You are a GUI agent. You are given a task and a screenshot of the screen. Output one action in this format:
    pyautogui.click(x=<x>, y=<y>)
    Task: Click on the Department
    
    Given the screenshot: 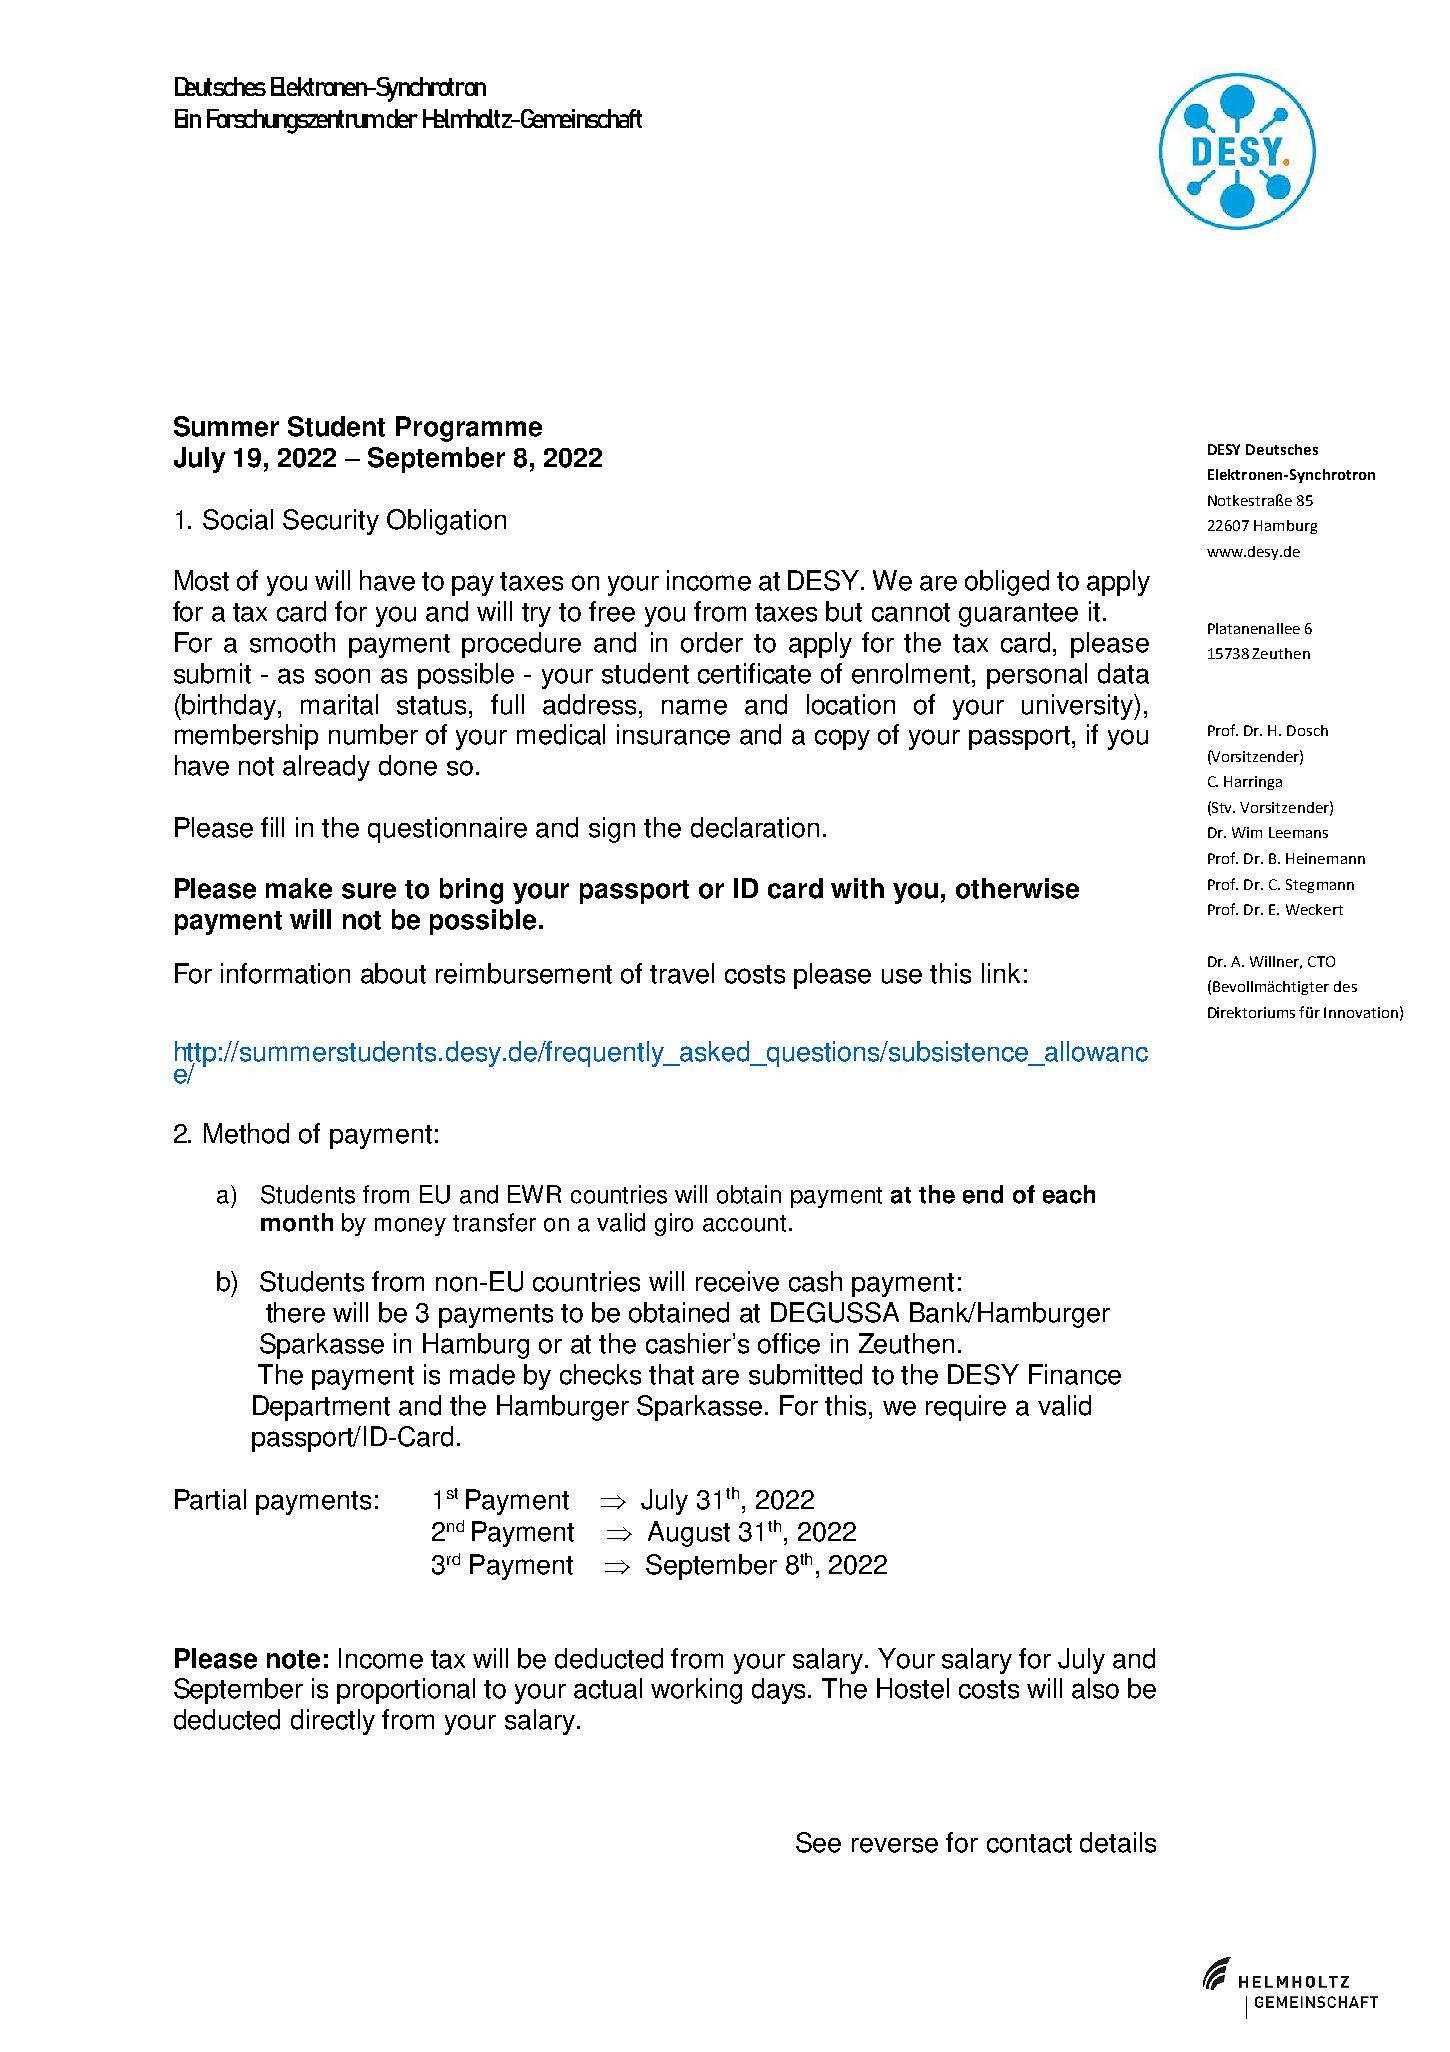 What is the action you would take?
    pyautogui.click(x=321, y=1408)
